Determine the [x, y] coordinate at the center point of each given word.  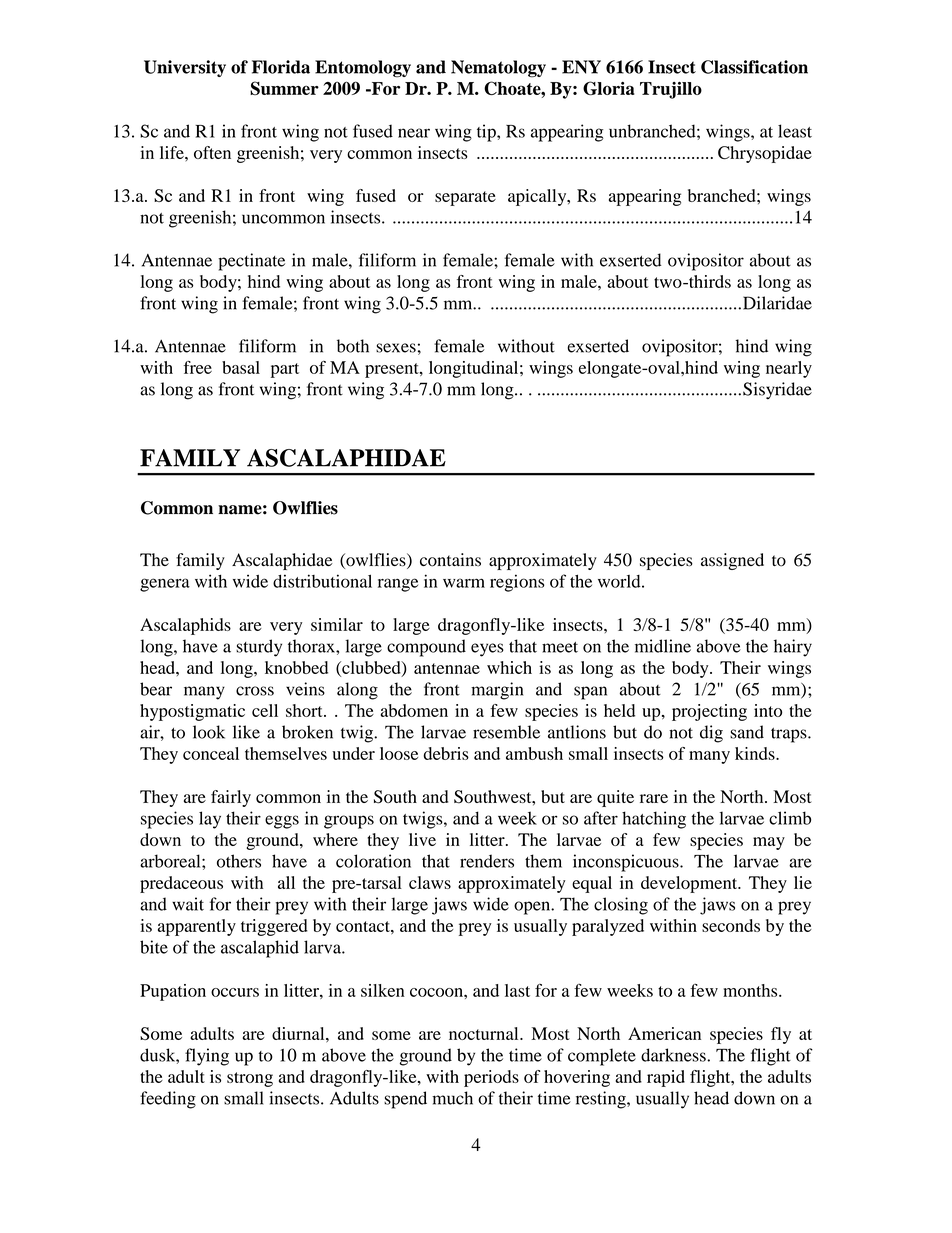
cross [255, 691]
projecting [709, 712]
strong [250, 1079]
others [239, 861]
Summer [284, 88]
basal [241, 367]
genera [165, 585]
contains [450, 560]
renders [487, 861]
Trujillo [671, 90]
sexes [396, 348]
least [795, 131]
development [690, 884]
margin [497, 691]
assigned [732, 561]
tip [487, 133]
